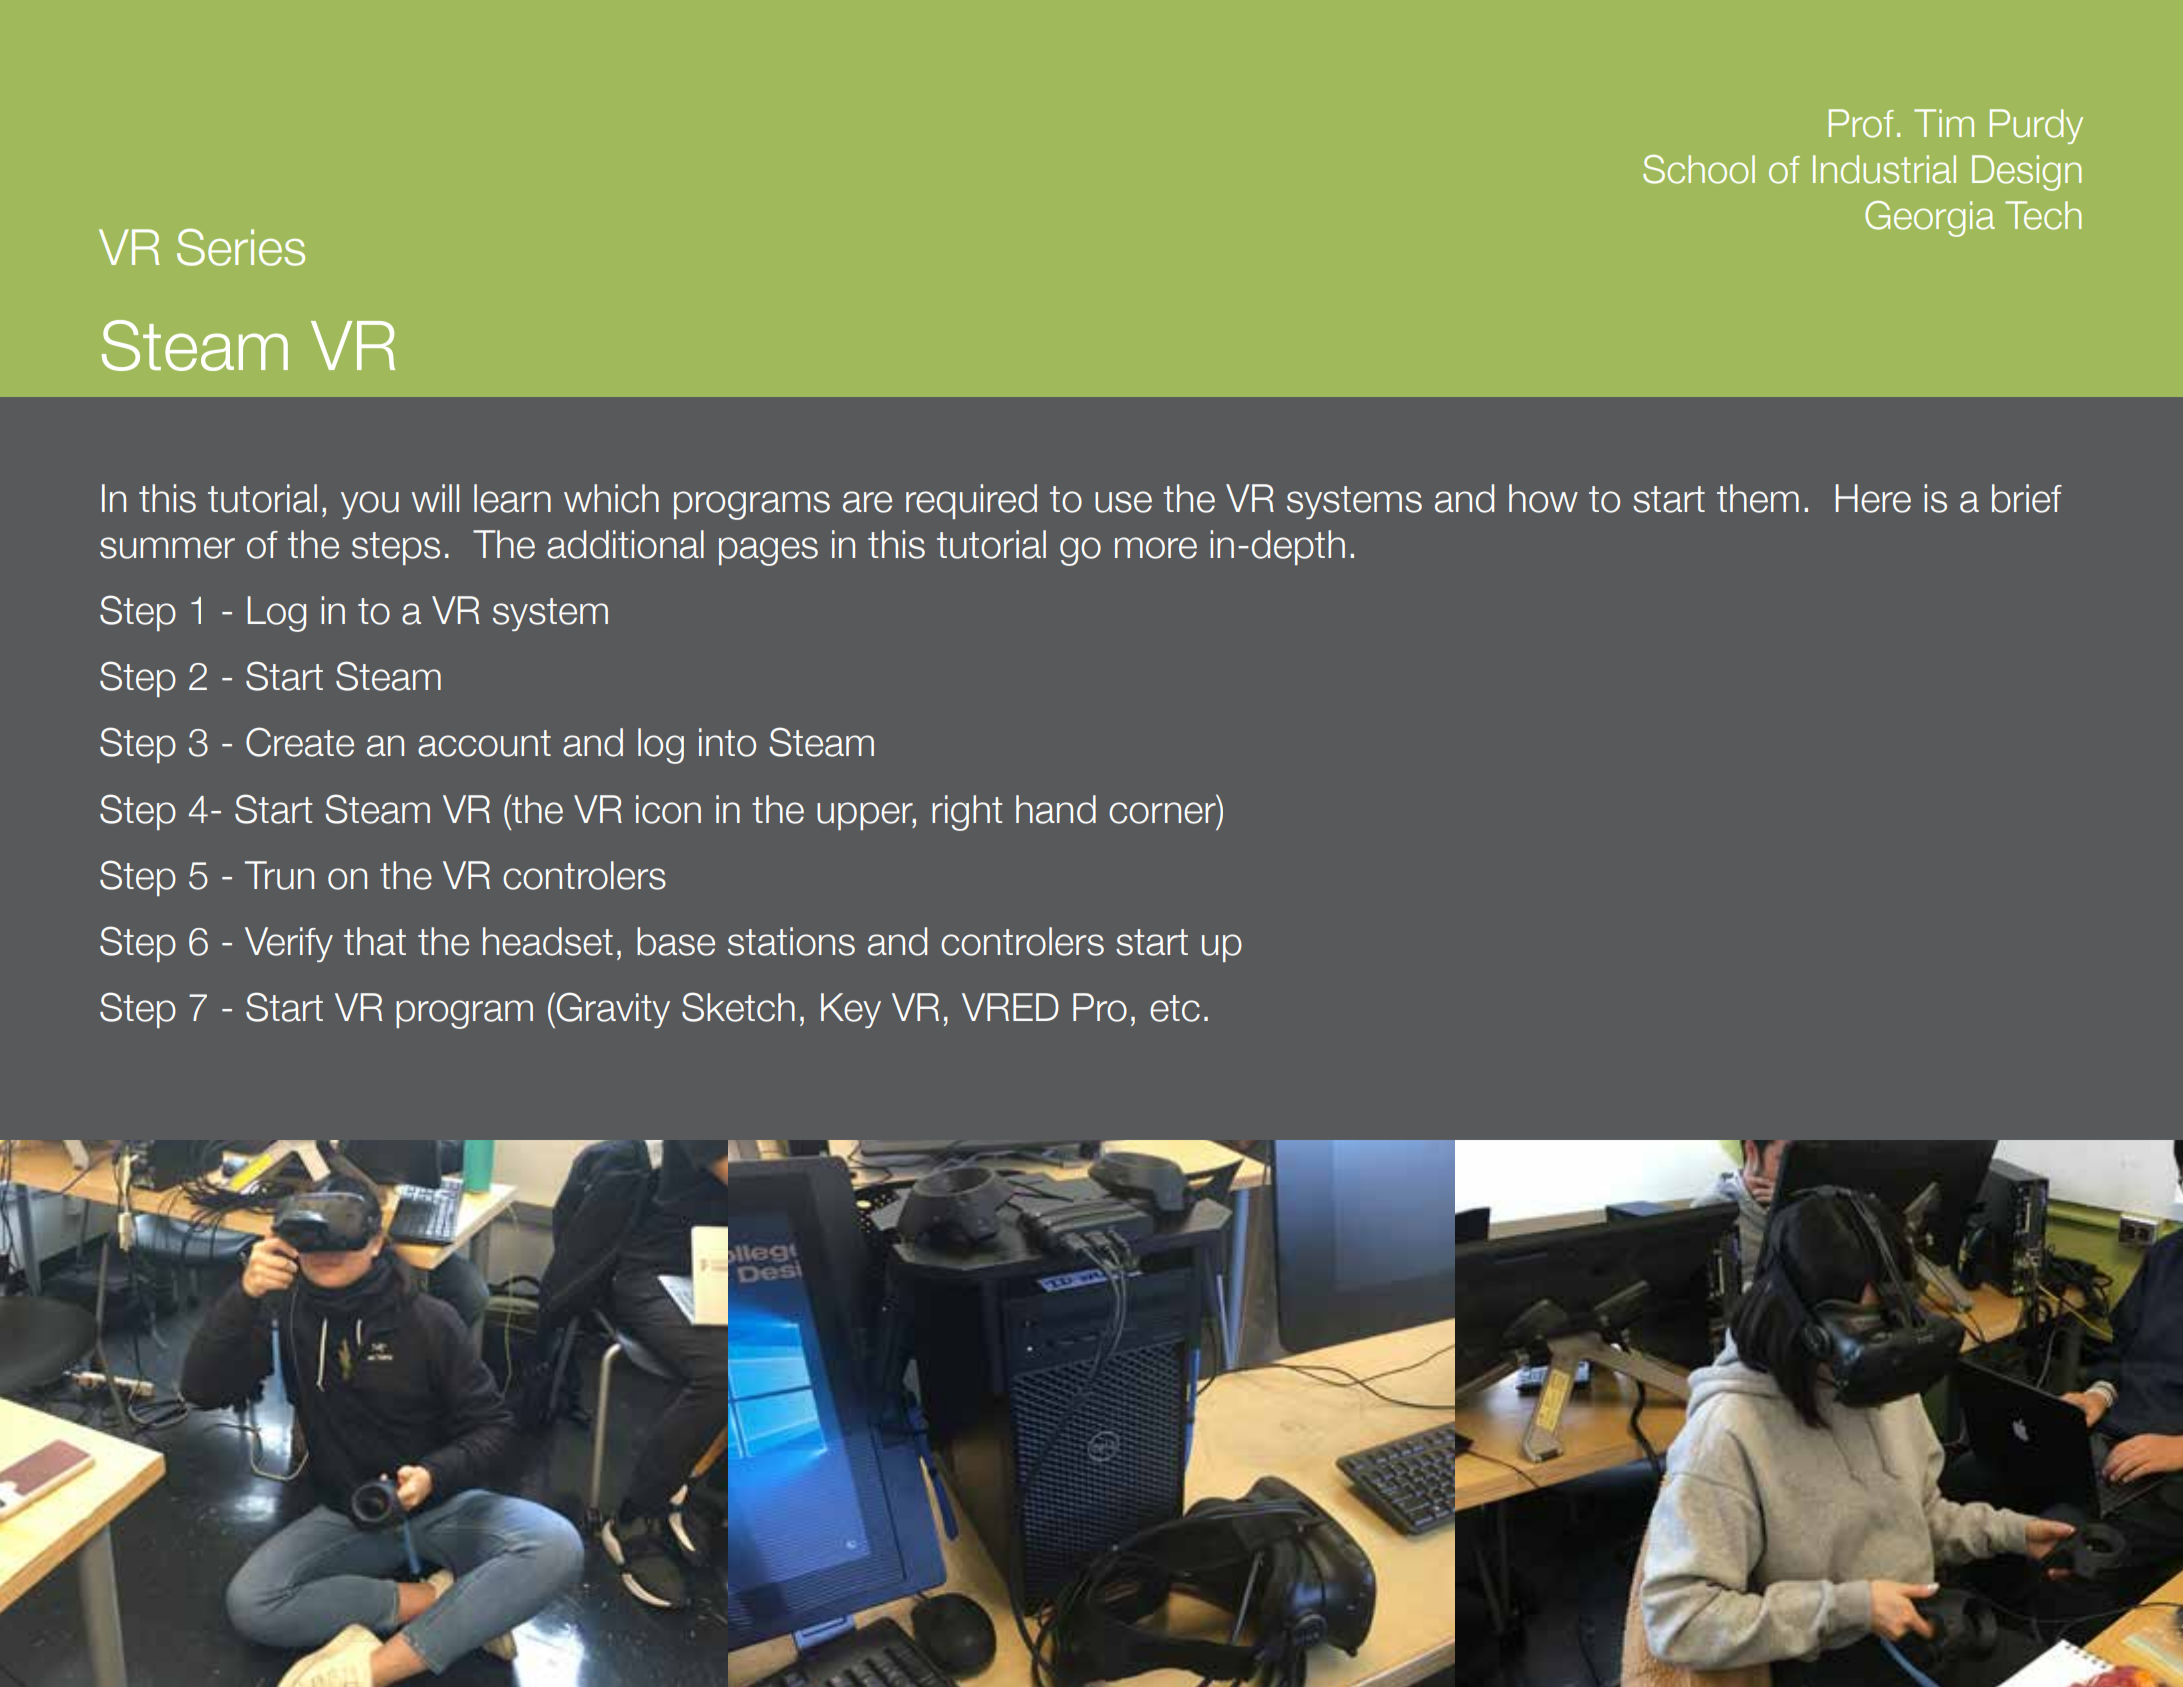  I want to click on will, so click(435, 498).
